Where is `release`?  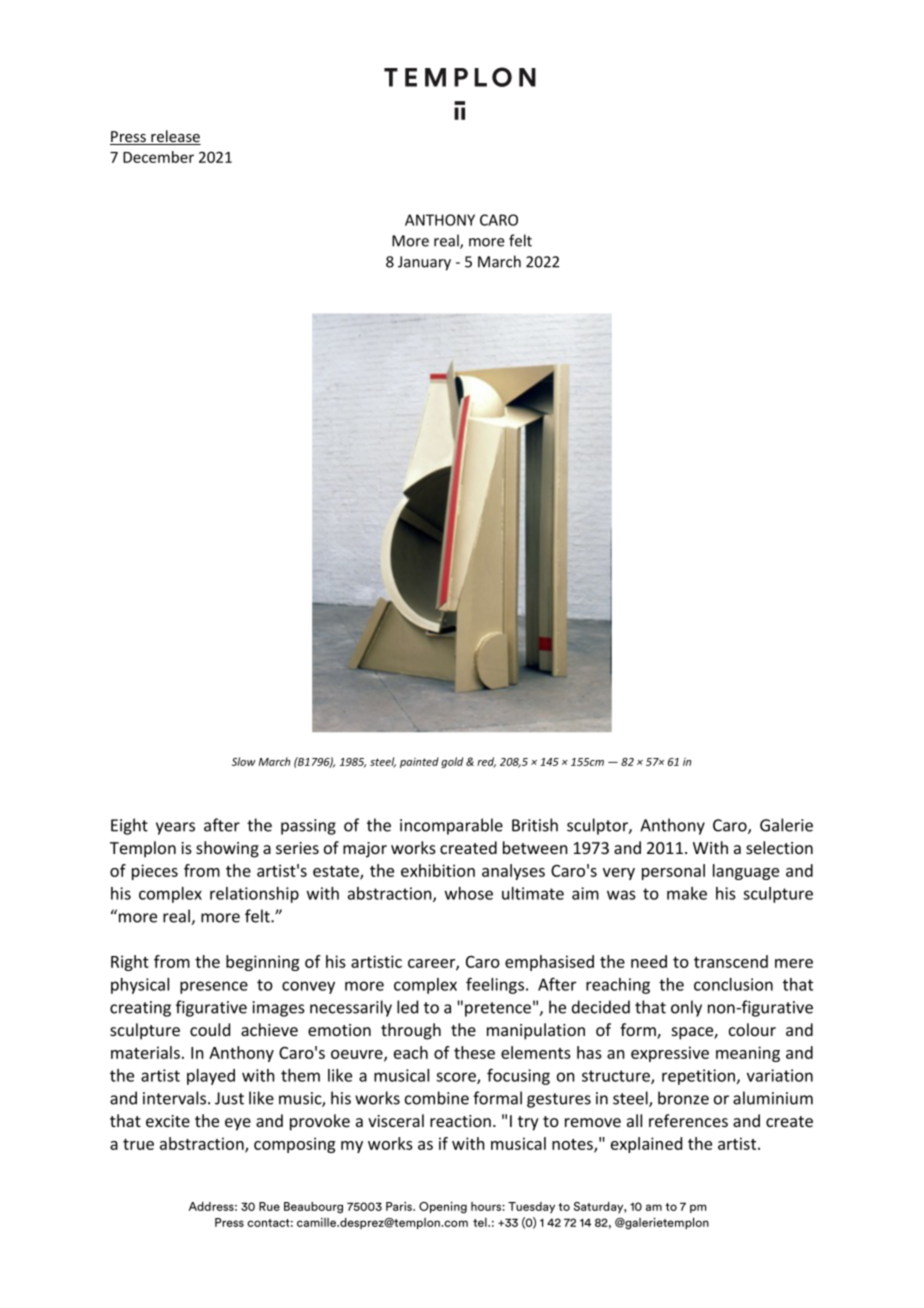 release is located at coordinates (175, 137).
